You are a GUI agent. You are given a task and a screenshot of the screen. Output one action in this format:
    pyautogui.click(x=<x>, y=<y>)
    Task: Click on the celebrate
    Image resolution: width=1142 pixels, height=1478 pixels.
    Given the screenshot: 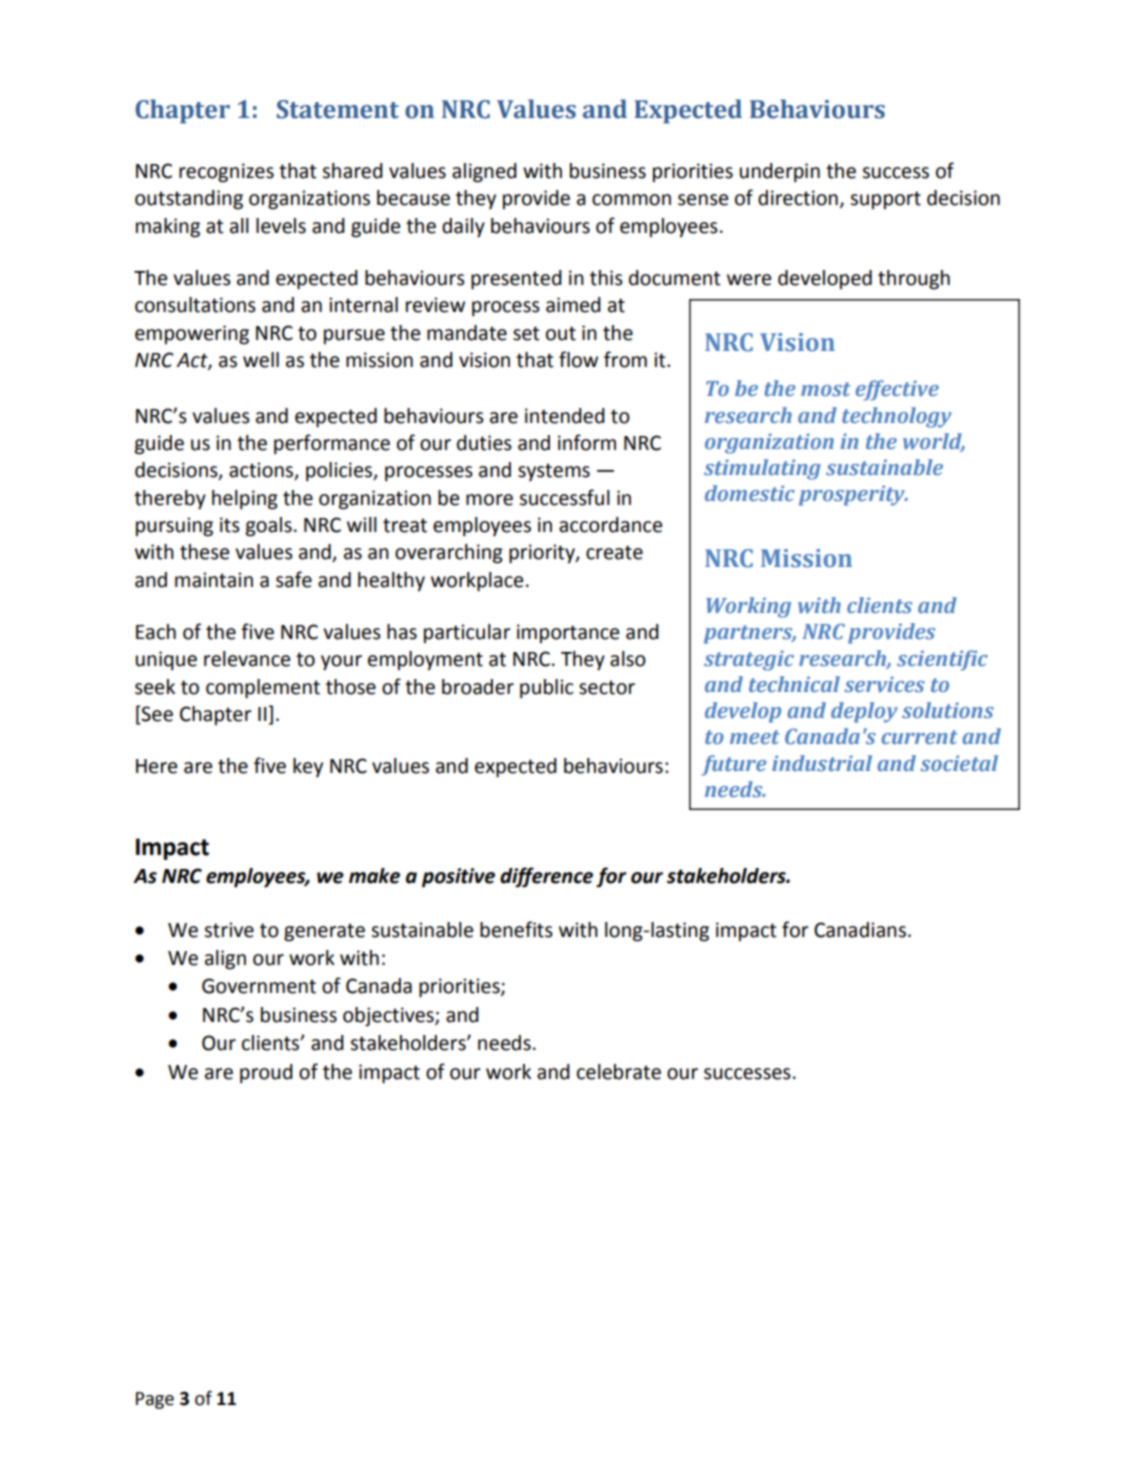 What is the action you would take?
    pyautogui.click(x=619, y=1072)
